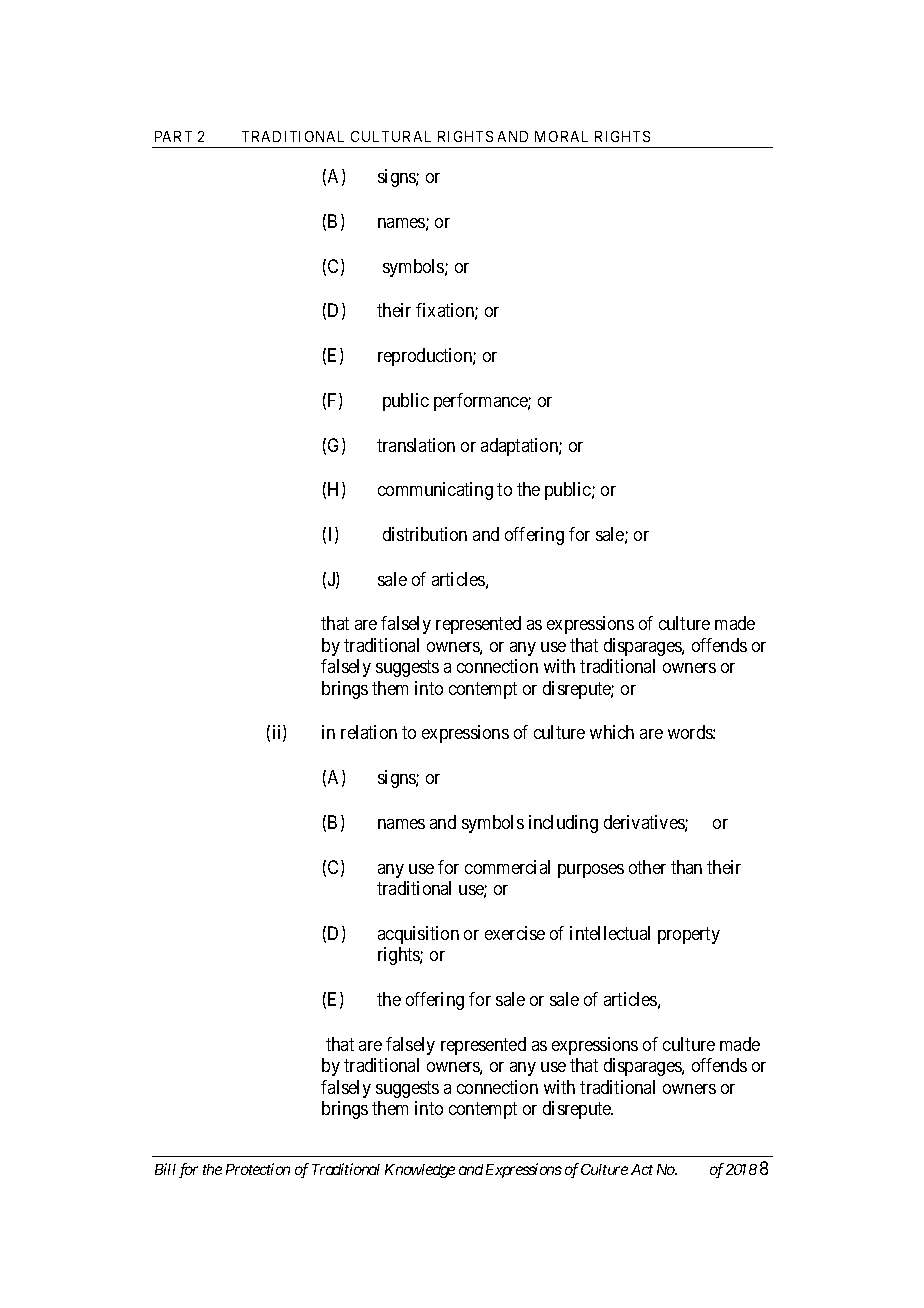 The height and width of the screenshot is (1308, 924). What do you see at coordinates (258, 1169) in the screenshot?
I see `Protection` at bounding box center [258, 1169].
